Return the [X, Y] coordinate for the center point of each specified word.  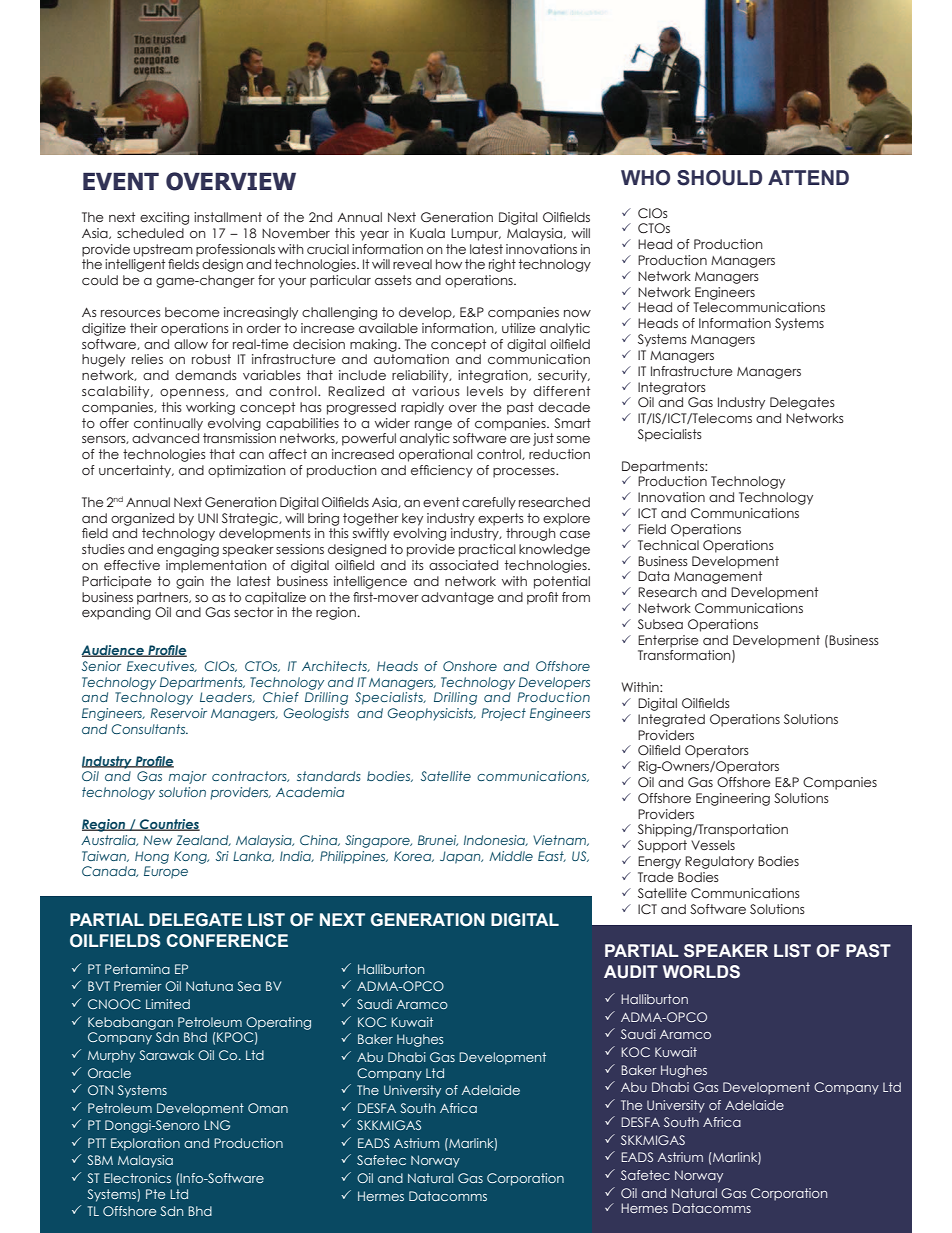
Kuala [427, 233]
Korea [414, 856]
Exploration [145, 1144]
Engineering [733, 799]
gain [190, 582]
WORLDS [701, 972]
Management [718, 577]
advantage [457, 598]
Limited [168, 1004]
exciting [164, 218]
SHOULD [719, 178]
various [436, 391]
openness [193, 394]
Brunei [438, 840]
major [188, 777]
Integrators [672, 388]
